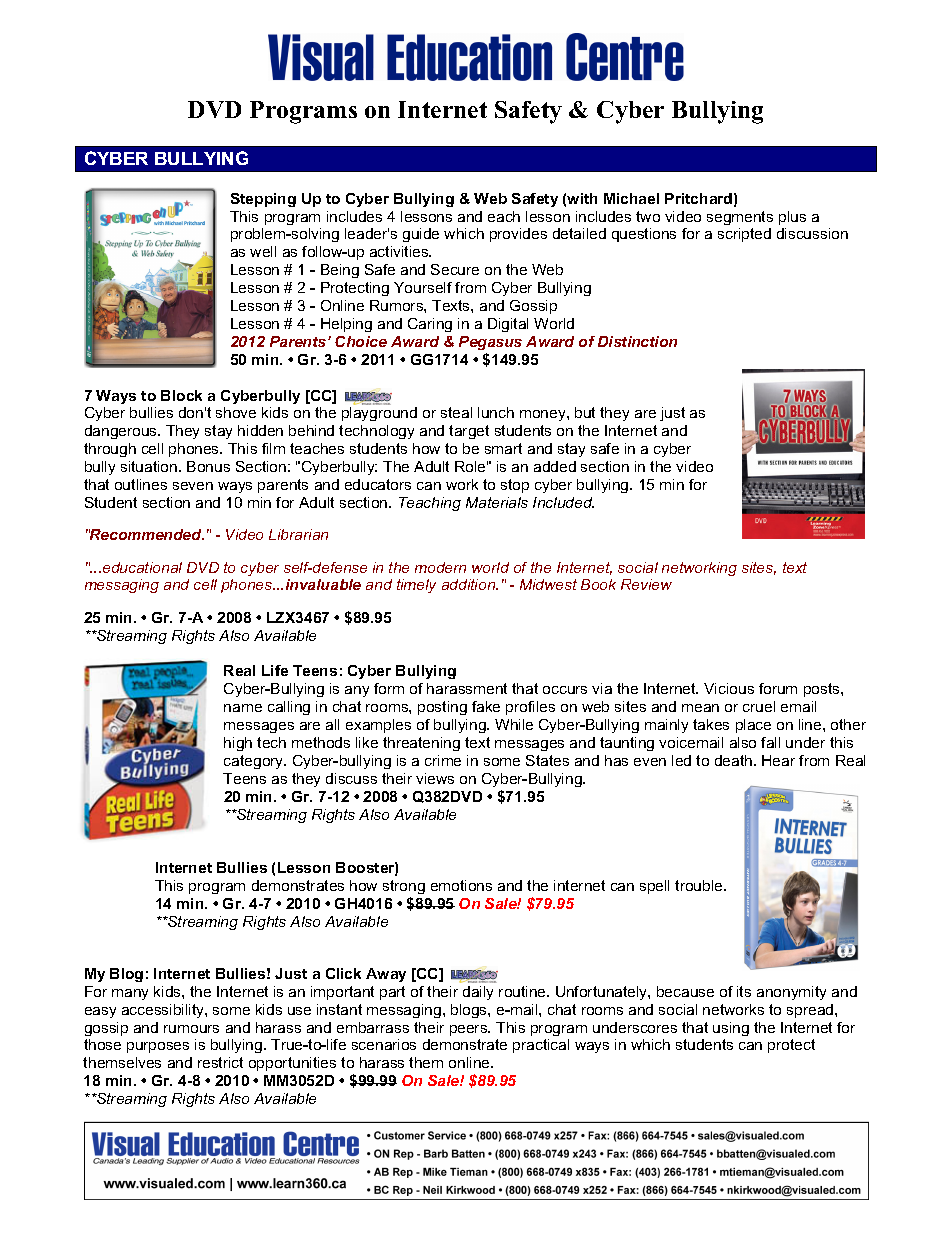 The height and width of the screenshot is (1233, 952). I want to click on using, so click(731, 1029).
